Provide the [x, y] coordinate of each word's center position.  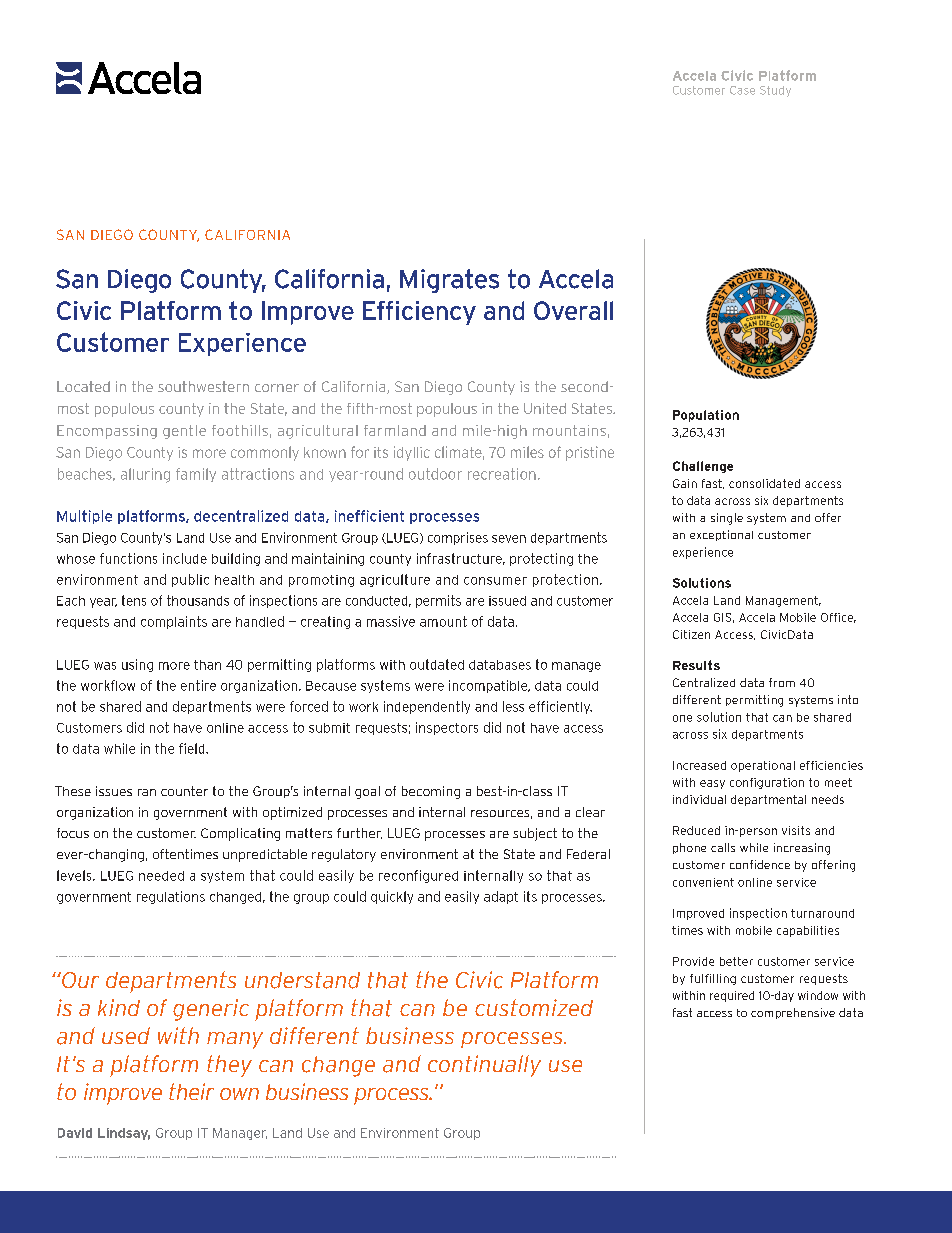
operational [763, 766]
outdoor [435, 474]
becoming [431, 792]
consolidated [764, 483]
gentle [184, 432]
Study [775, 91]
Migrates [449, 281]
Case [742, 90]
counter [184, 791]
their [191, 1091]
